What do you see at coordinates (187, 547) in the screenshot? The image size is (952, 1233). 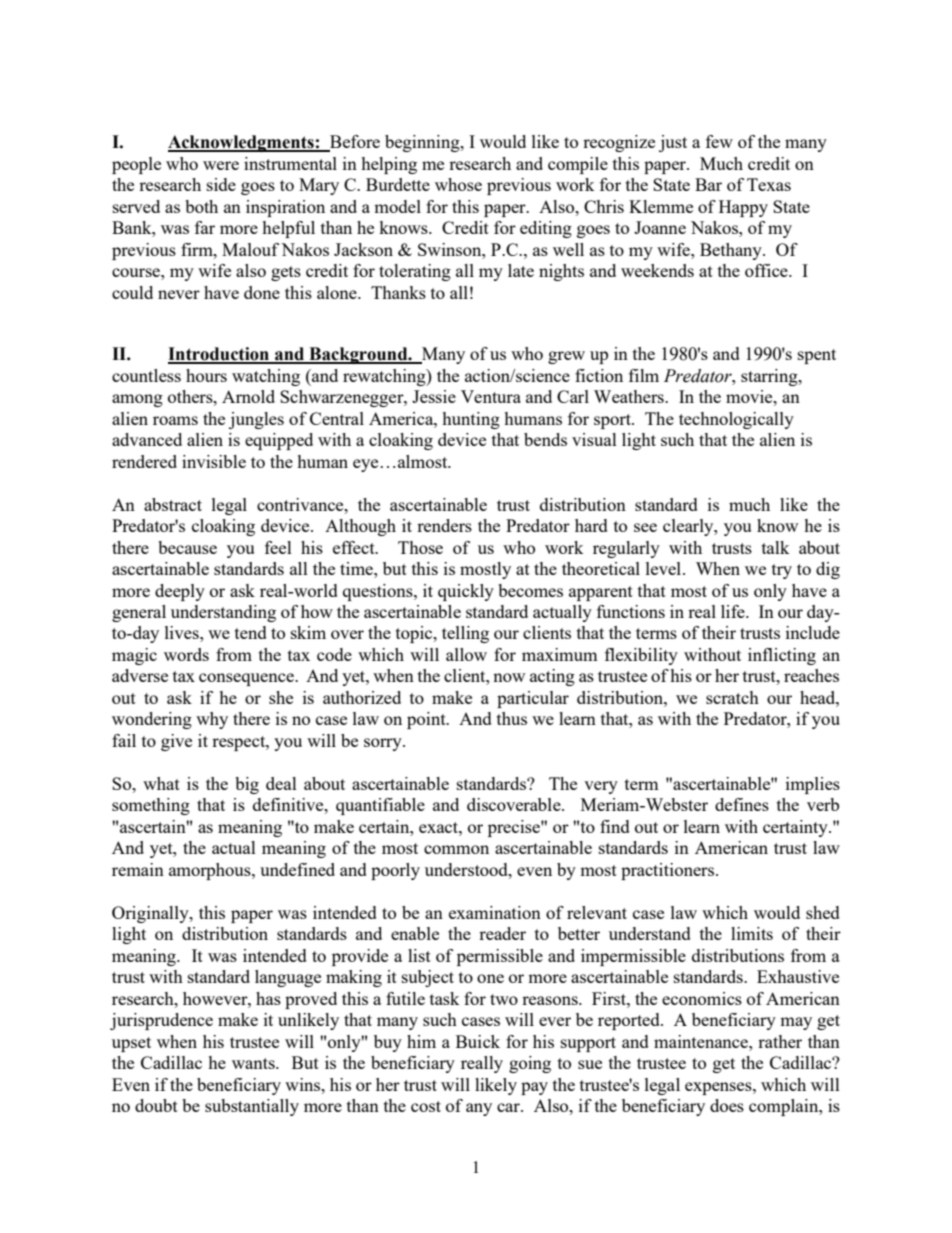 I see `because` at bounding box center [187, 547].
